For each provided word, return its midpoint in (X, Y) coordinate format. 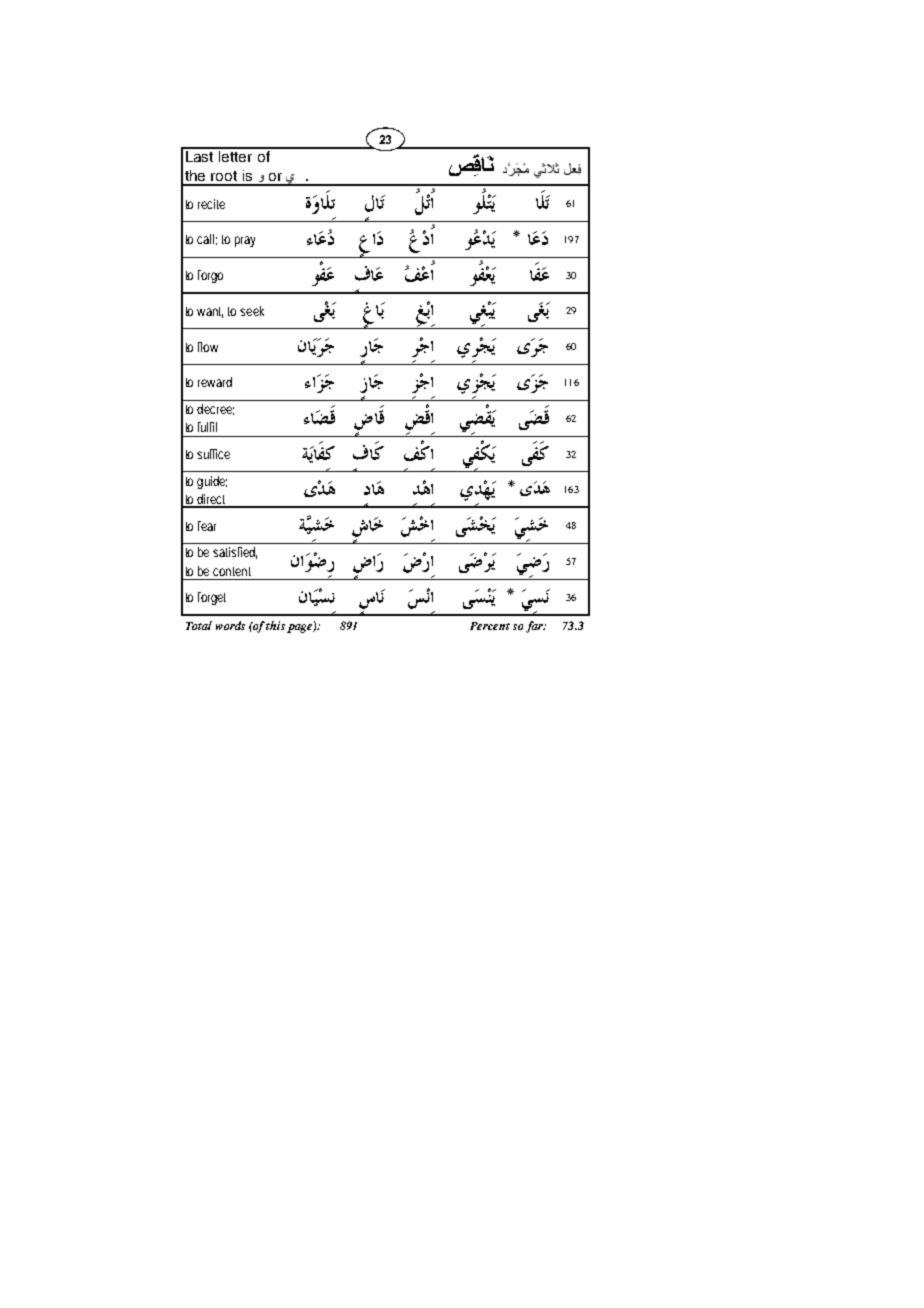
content (232, 571)
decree (215, 409)
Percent (490, 626)
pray (245, 241)
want (210, 312)
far (536, 627)
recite (211, 204)
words (230, 625)
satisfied (235, 553)
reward (215, 382)
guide (212, 482)
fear (207, 526)
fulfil (207, 427)
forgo (210, 276)
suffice (213, 454)
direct (213, 500)
